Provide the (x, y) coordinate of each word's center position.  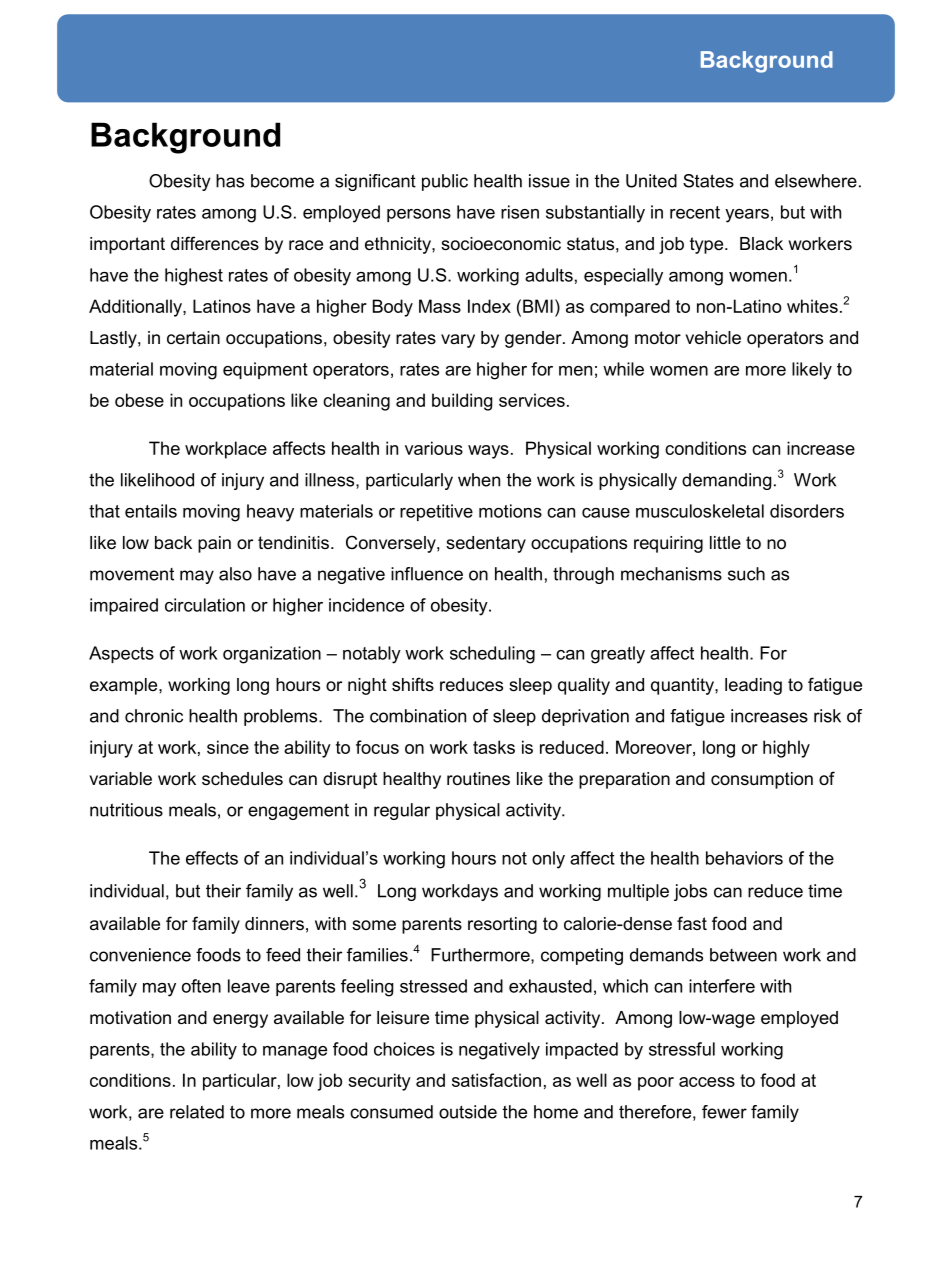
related (197, 1112)
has (230, 181)
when (479, 480)
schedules (242, 779)
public (445, 182)
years (747, 216)
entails (151, 511)
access (707, 1082)
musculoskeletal (700, 511)
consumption (762, 780)
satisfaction (496, 1080)
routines (478, 779)
